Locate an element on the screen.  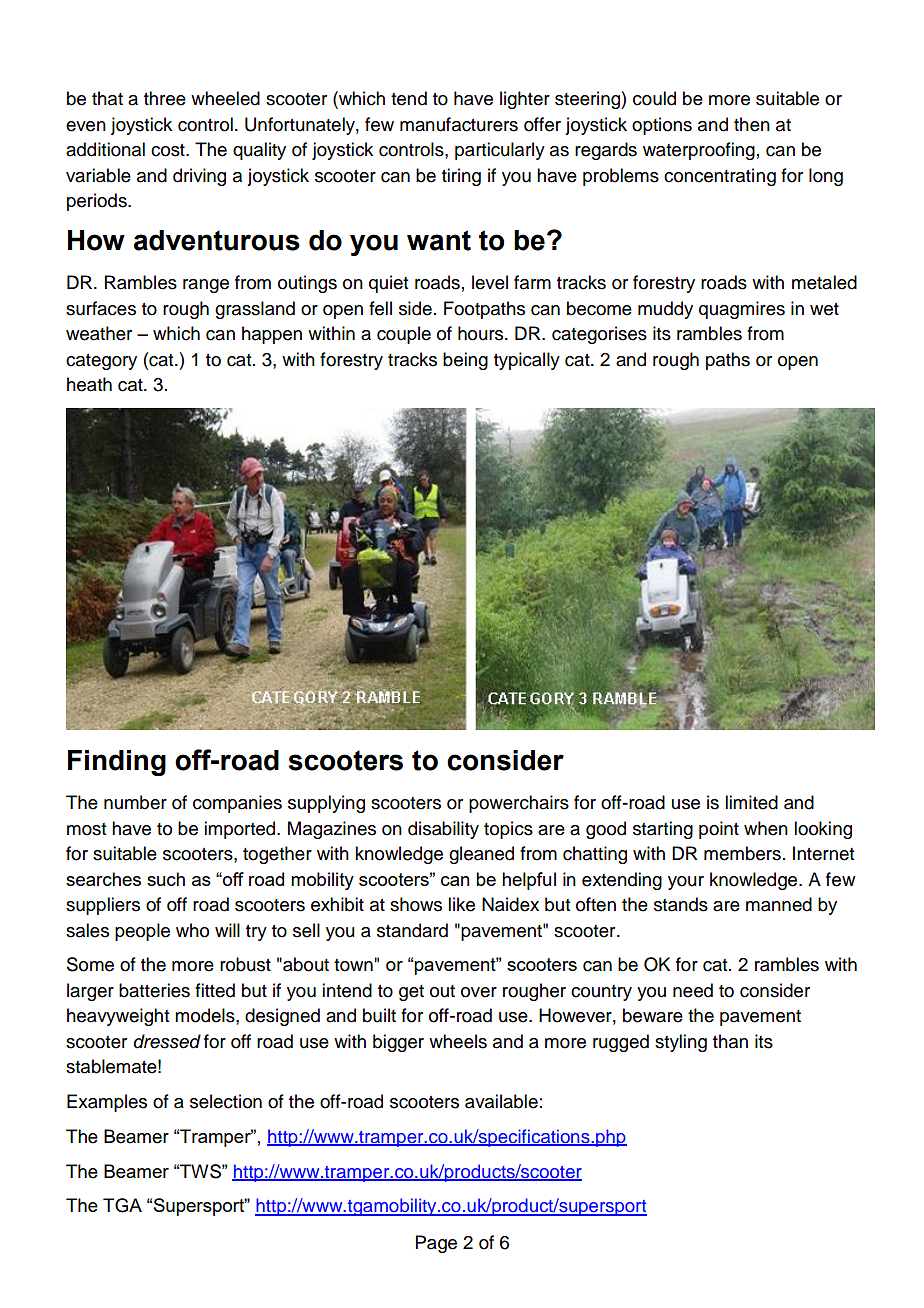
cost is located at coordinates (169, 150).
